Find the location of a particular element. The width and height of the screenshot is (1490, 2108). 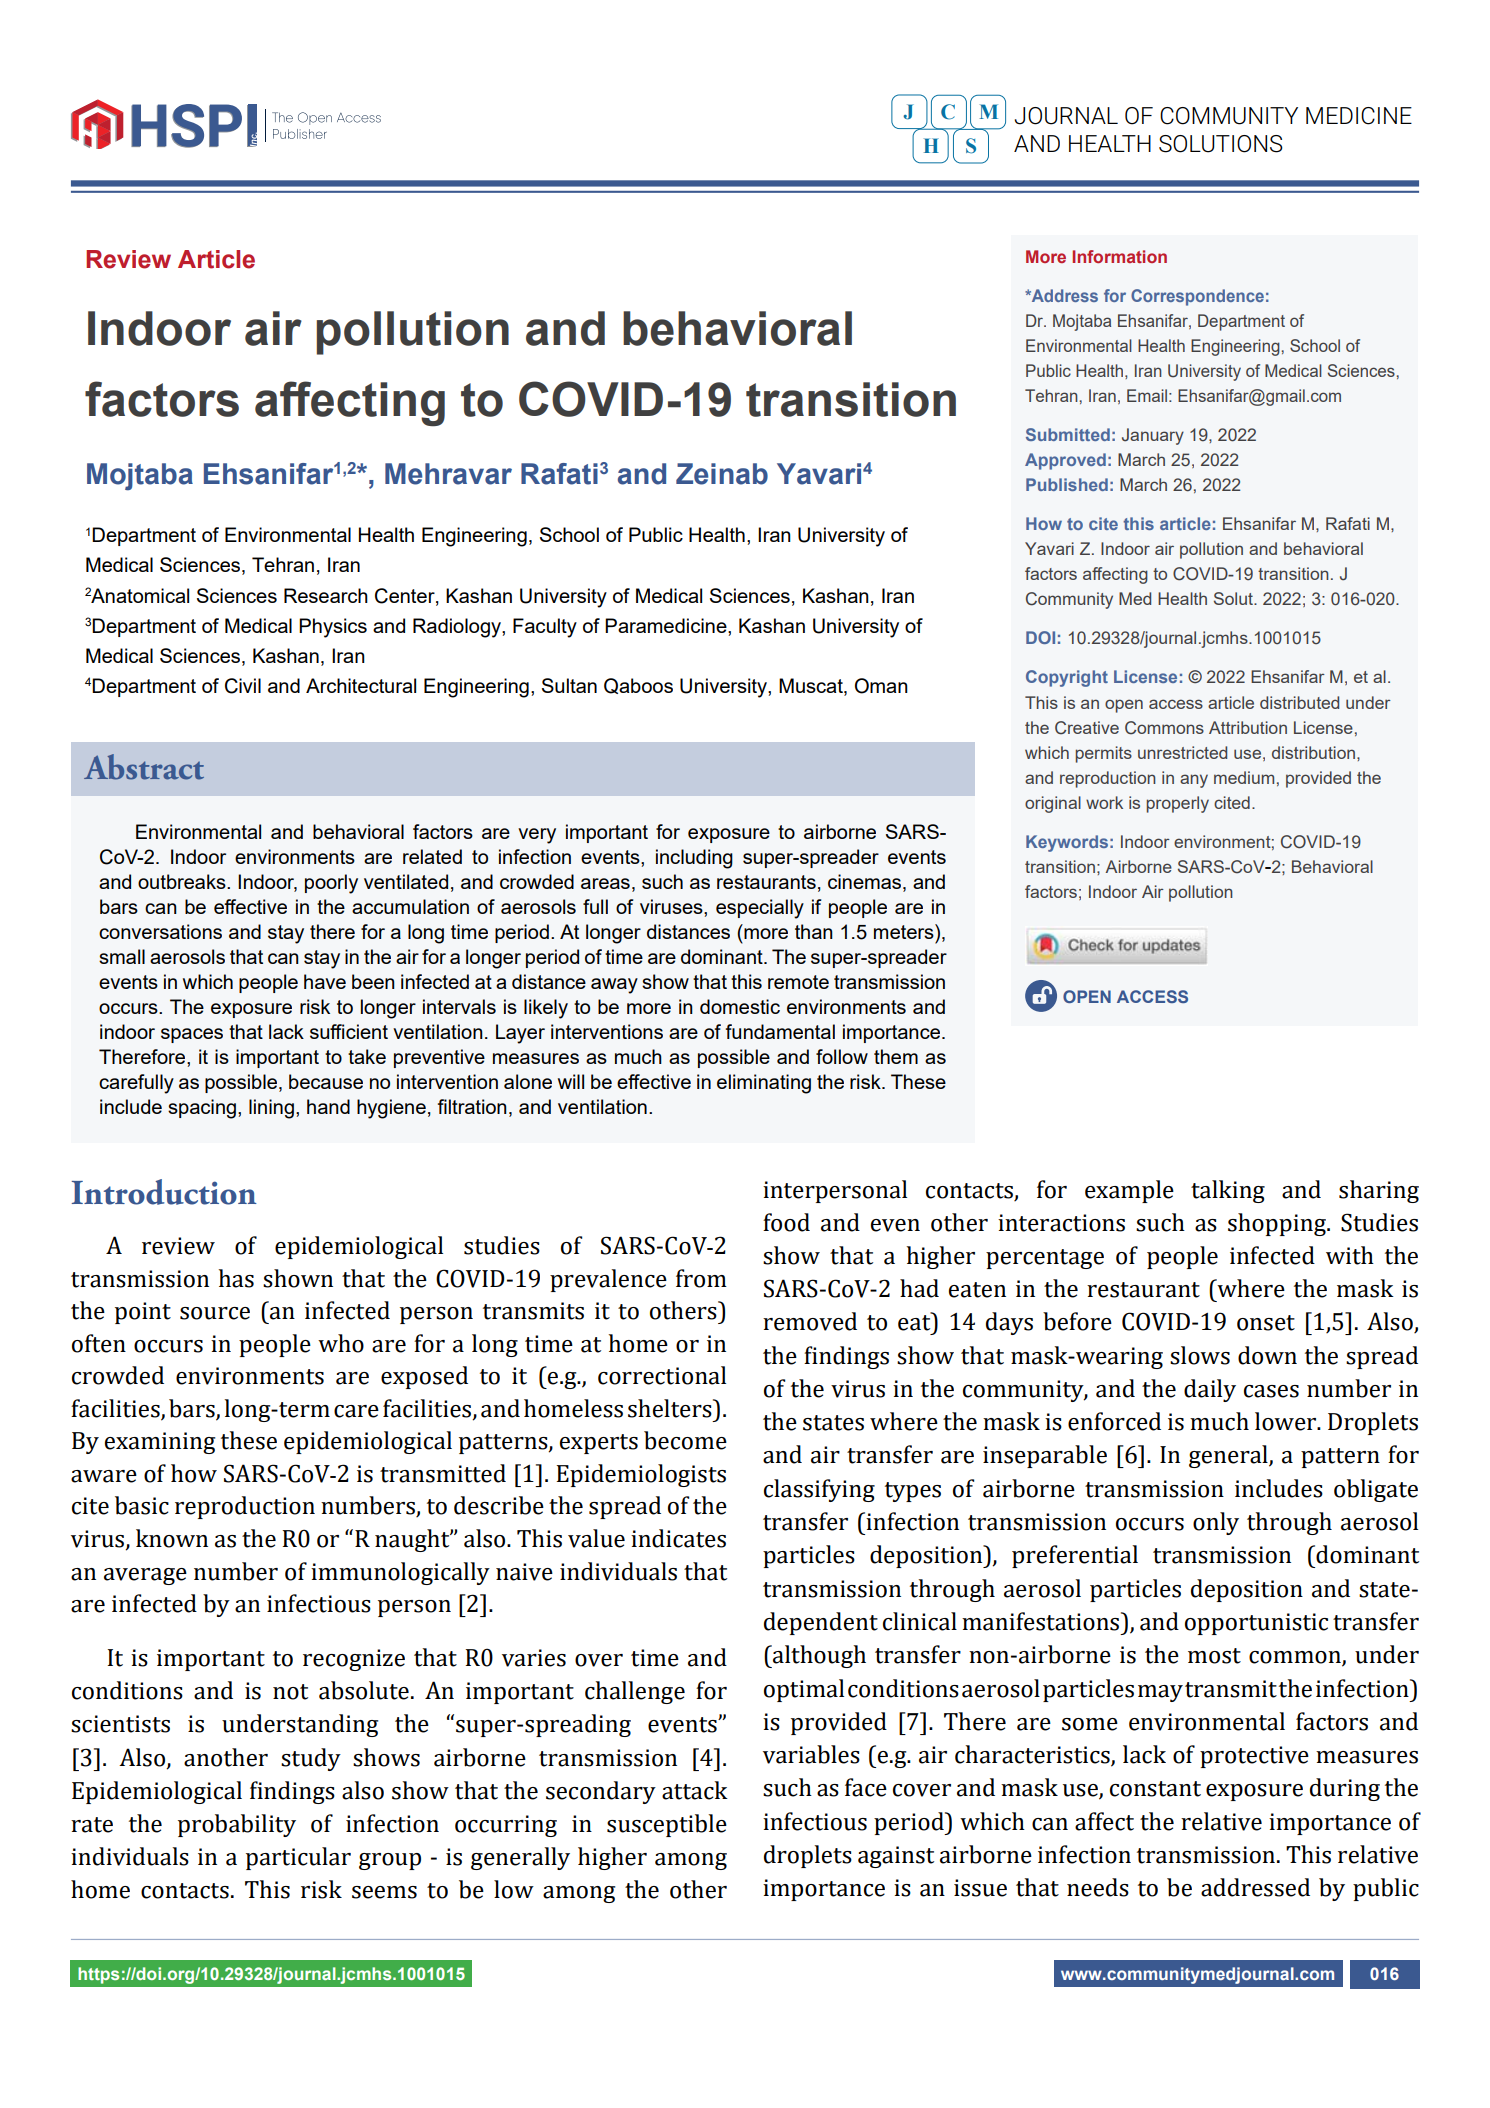

Attribution is located at coordinates (1248, 727).
